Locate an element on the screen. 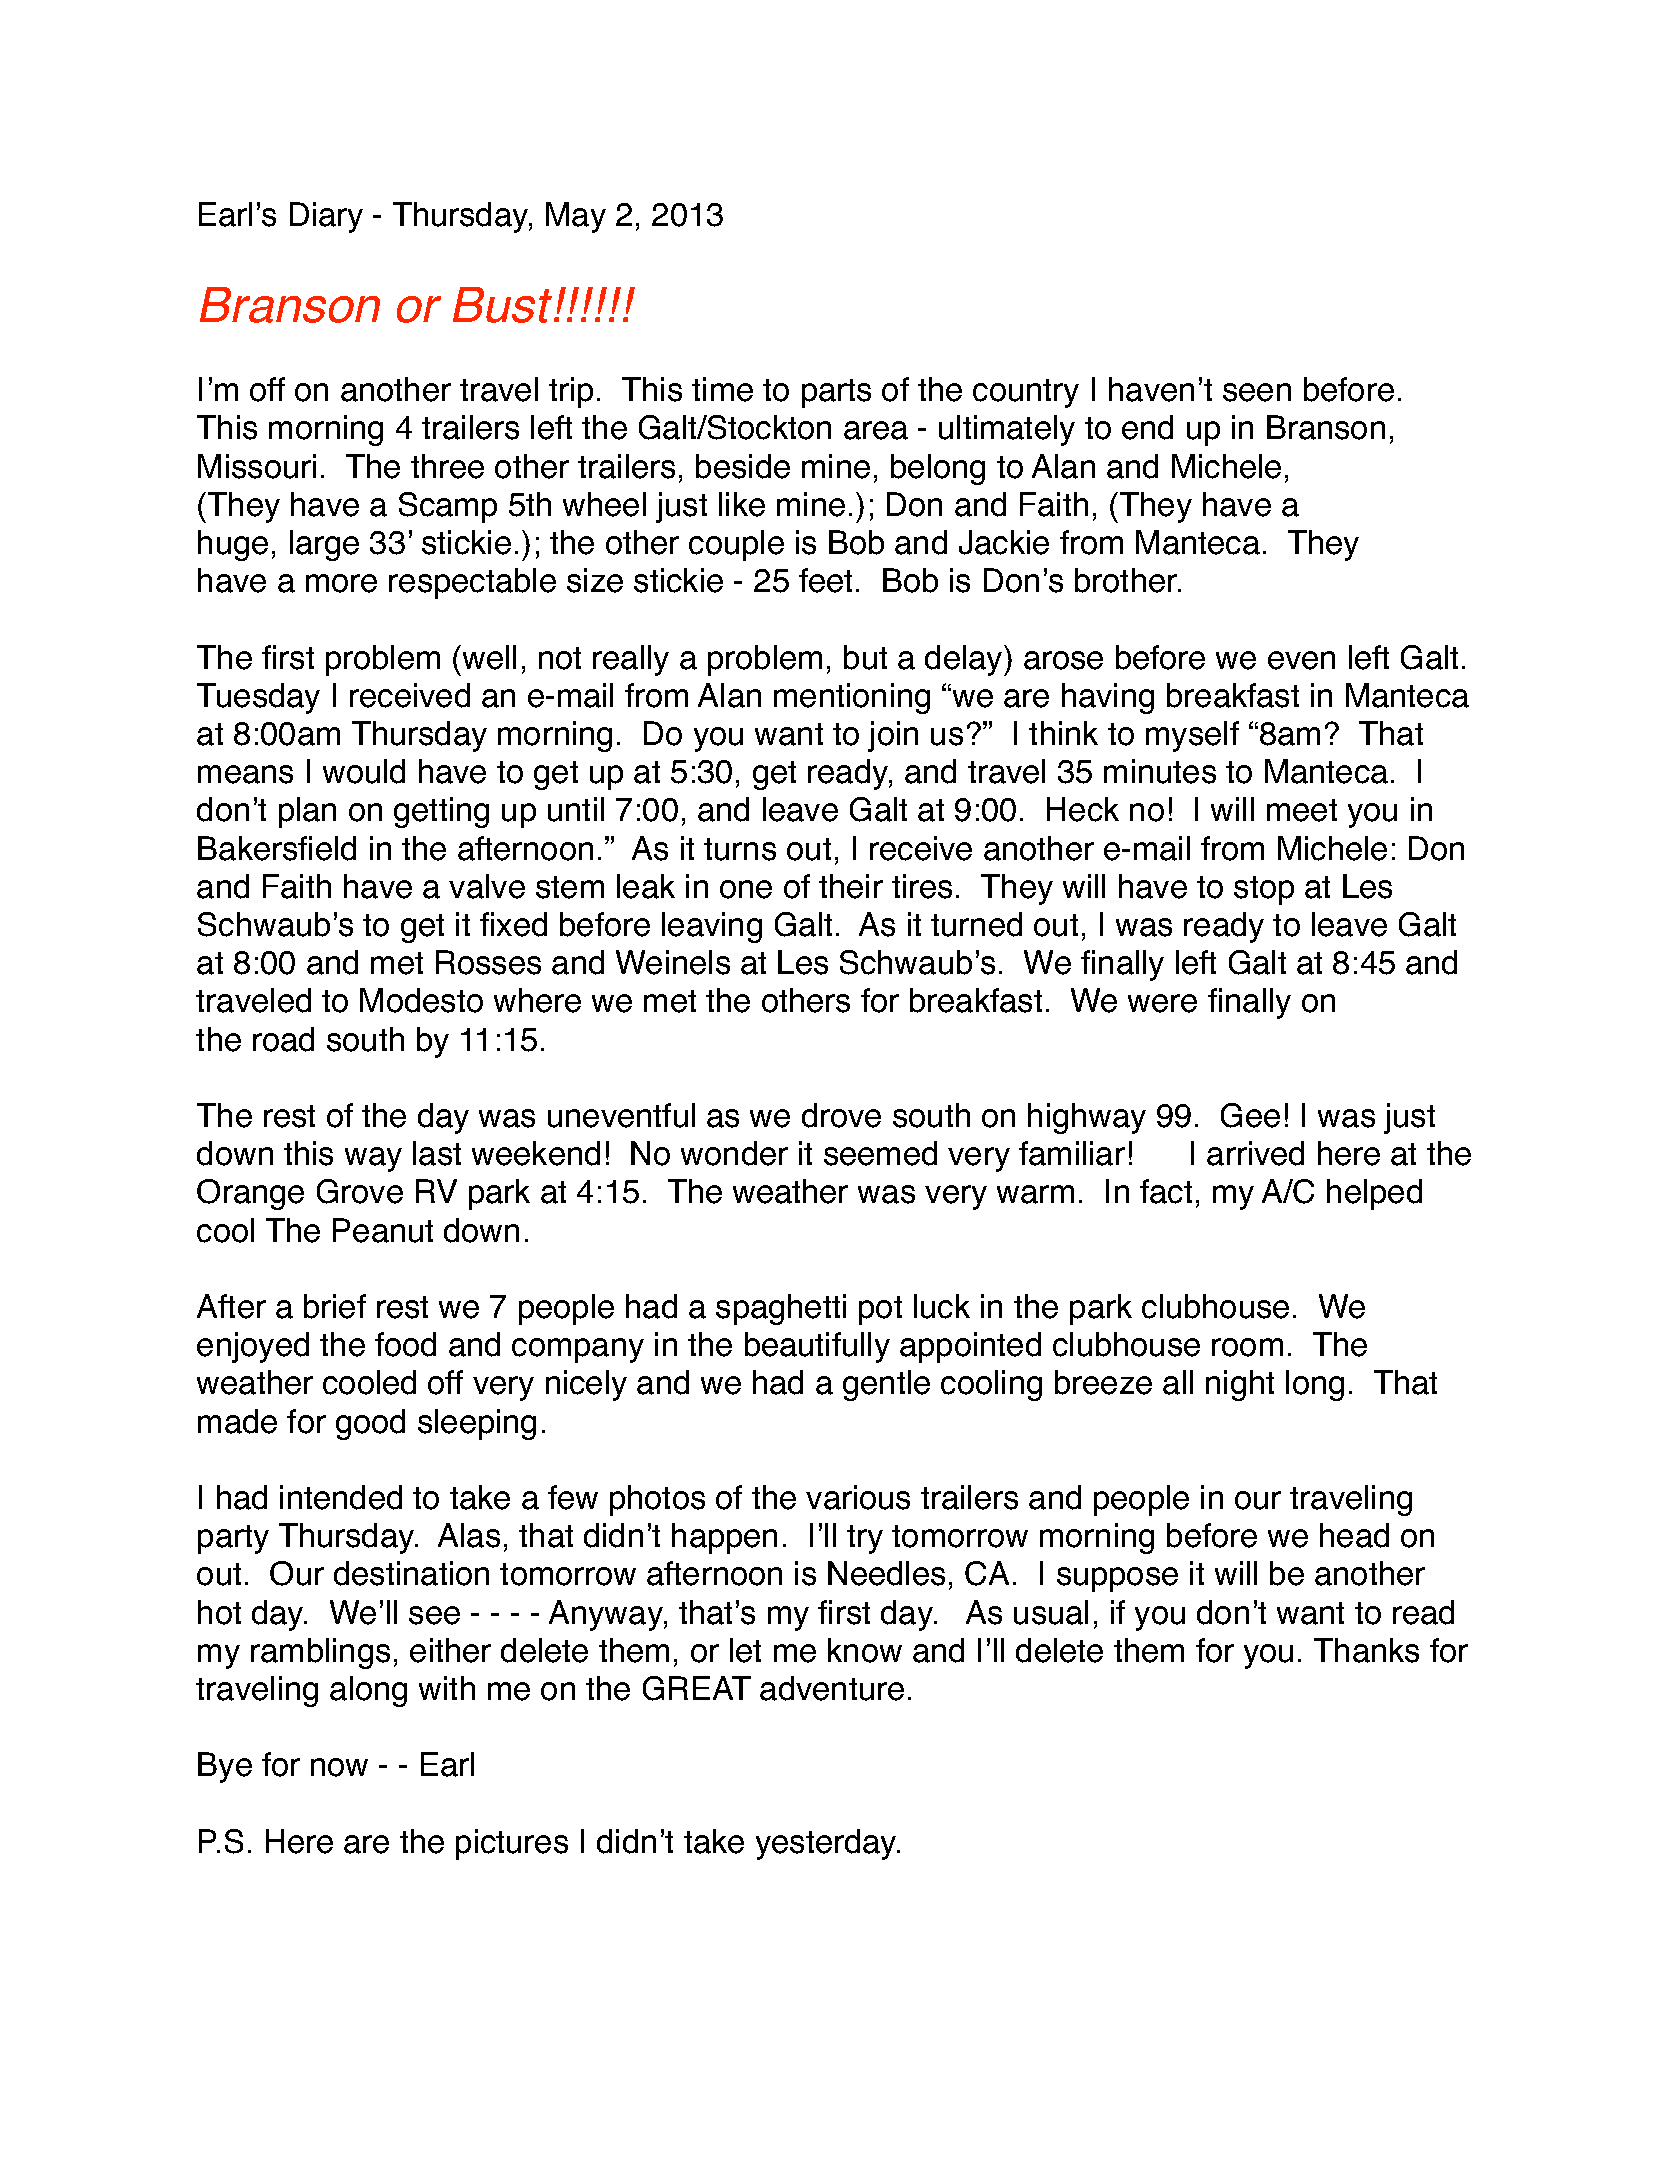 This screenshot has height=2161, width=1670. Diary is located at coordinates (326, 217).
